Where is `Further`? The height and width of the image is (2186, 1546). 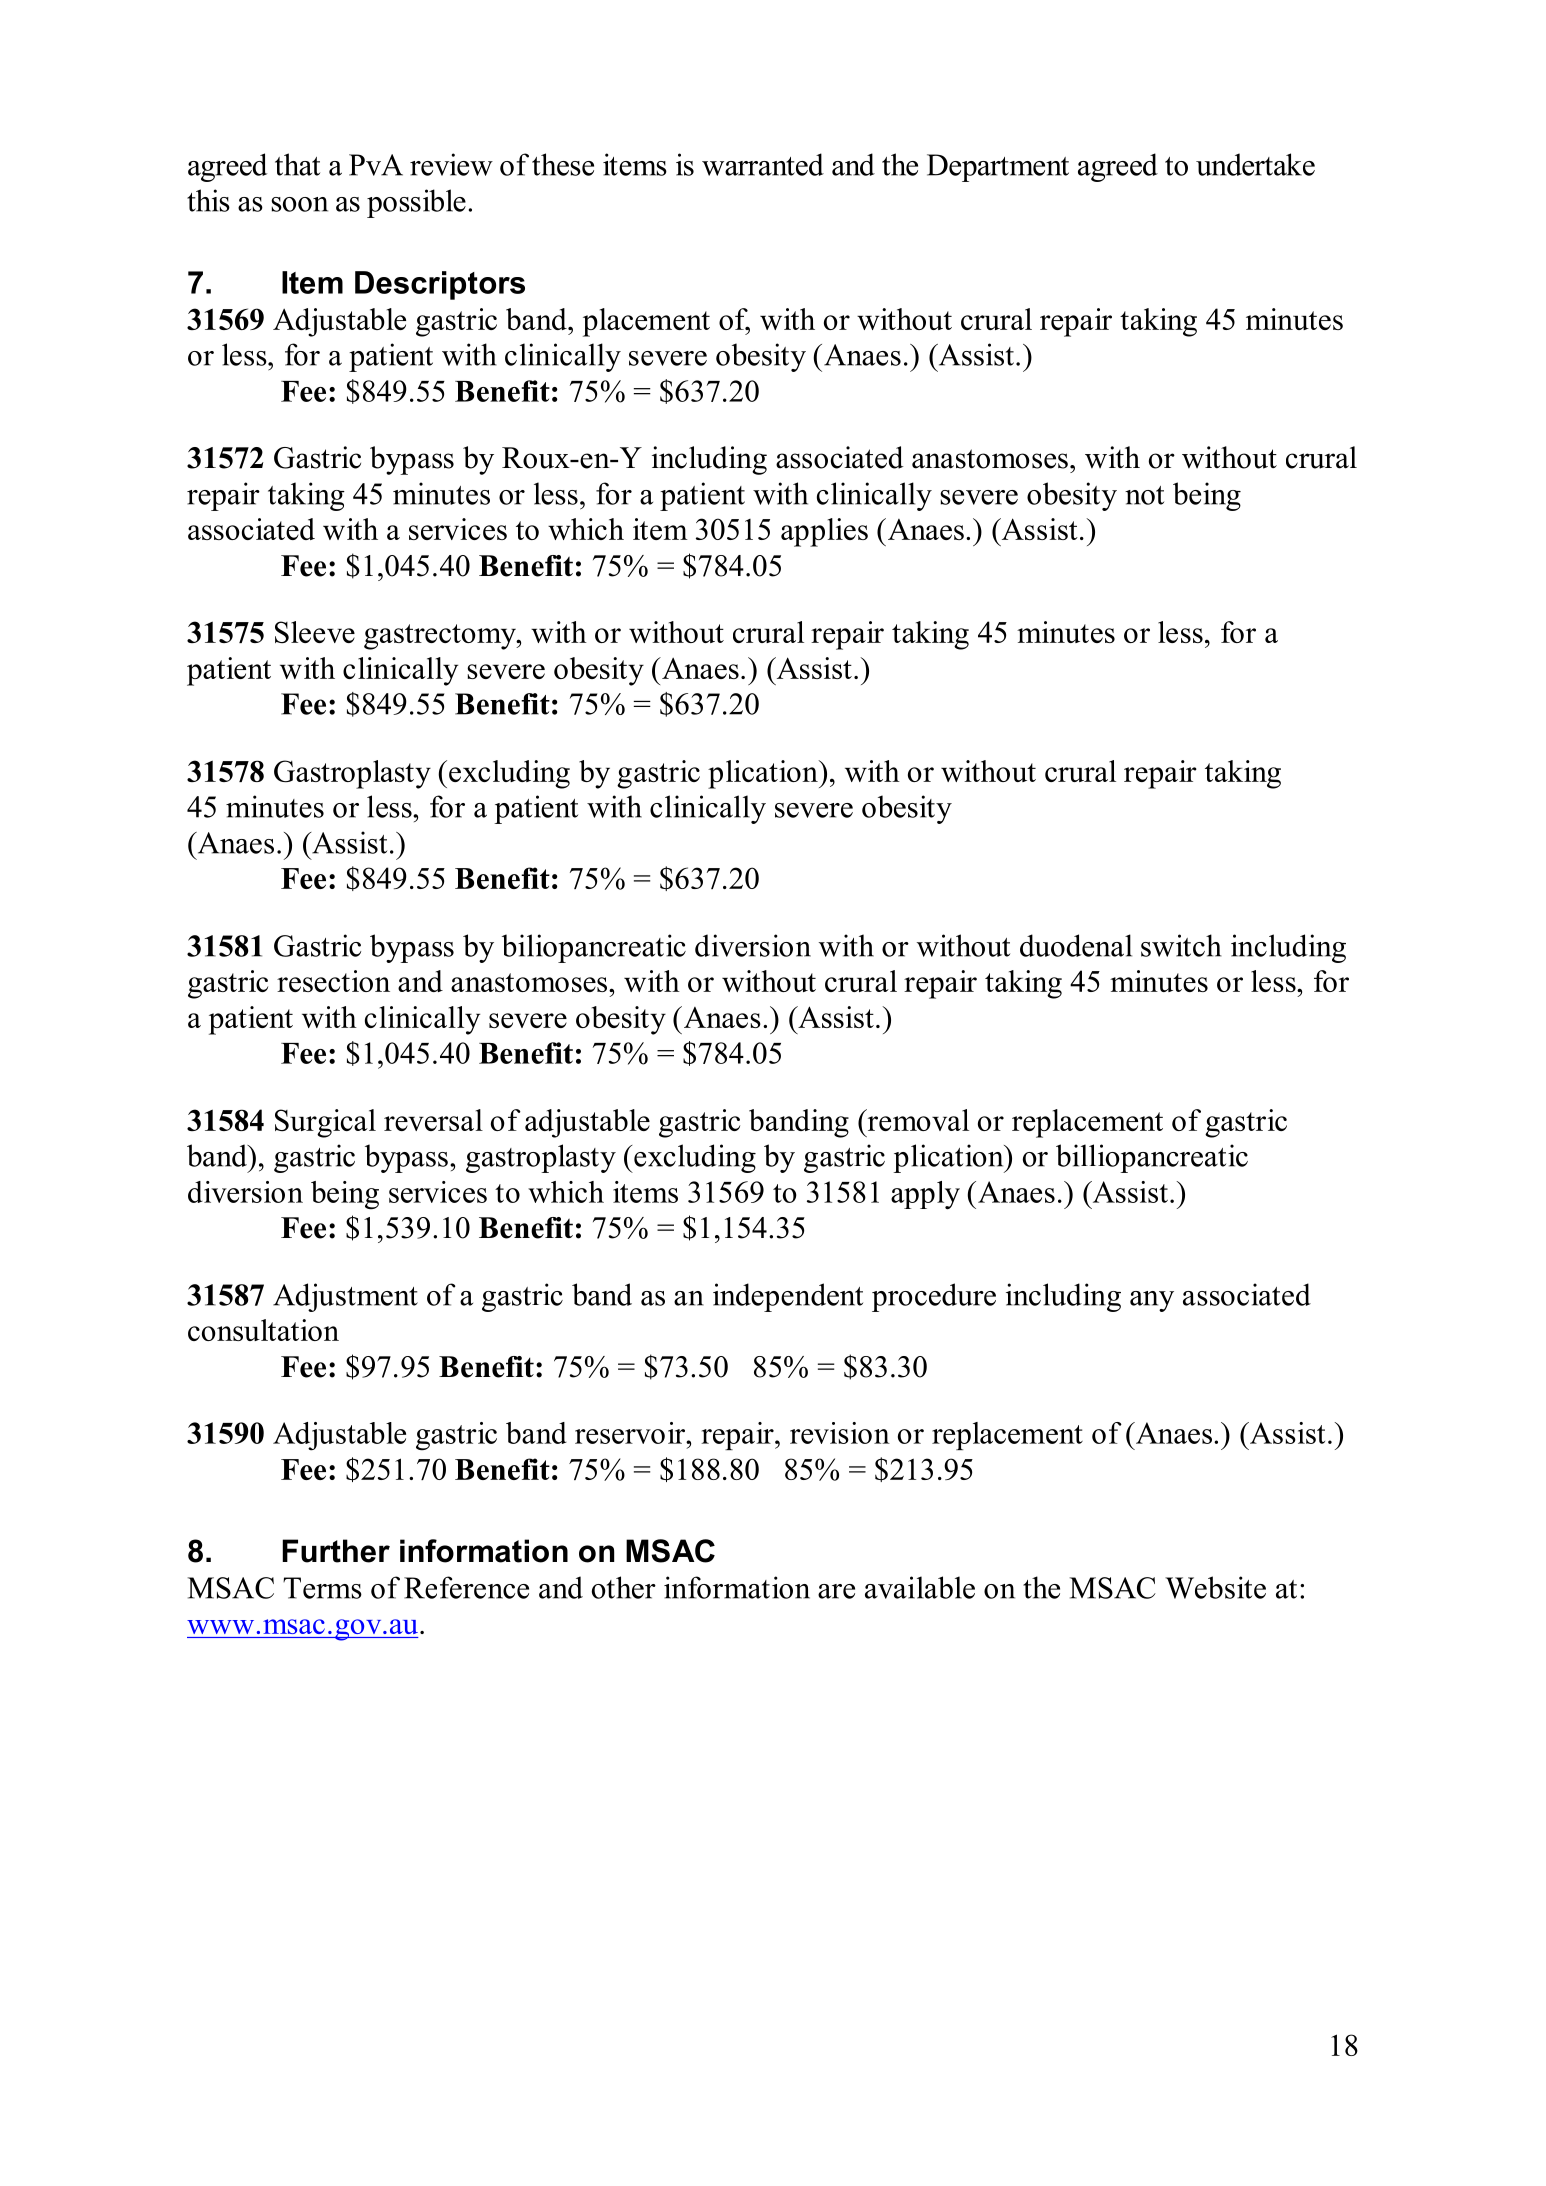
Further is located at coordinates (336, 1551).
